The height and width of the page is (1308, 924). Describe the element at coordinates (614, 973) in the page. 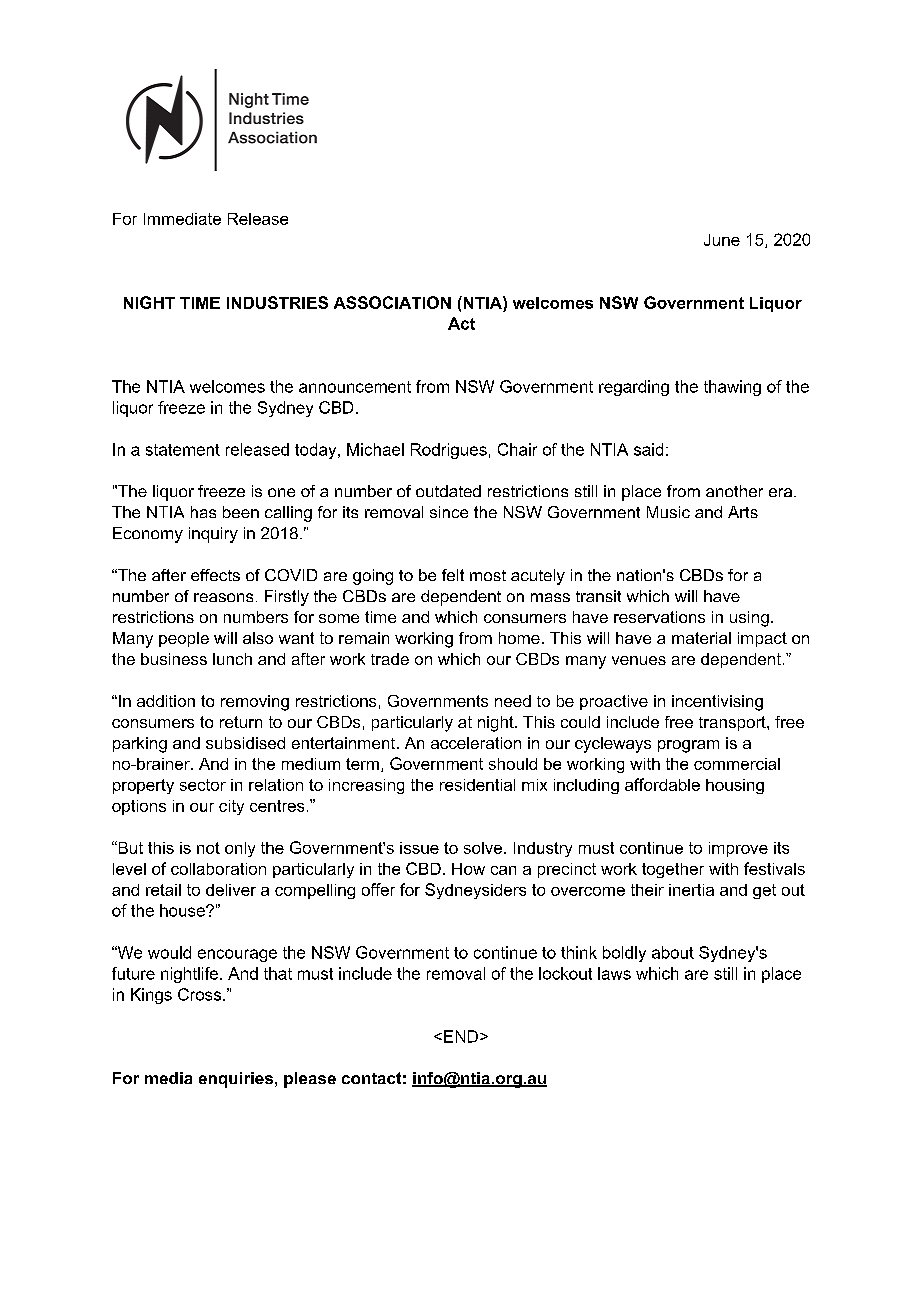

I see `laws` at that location.
